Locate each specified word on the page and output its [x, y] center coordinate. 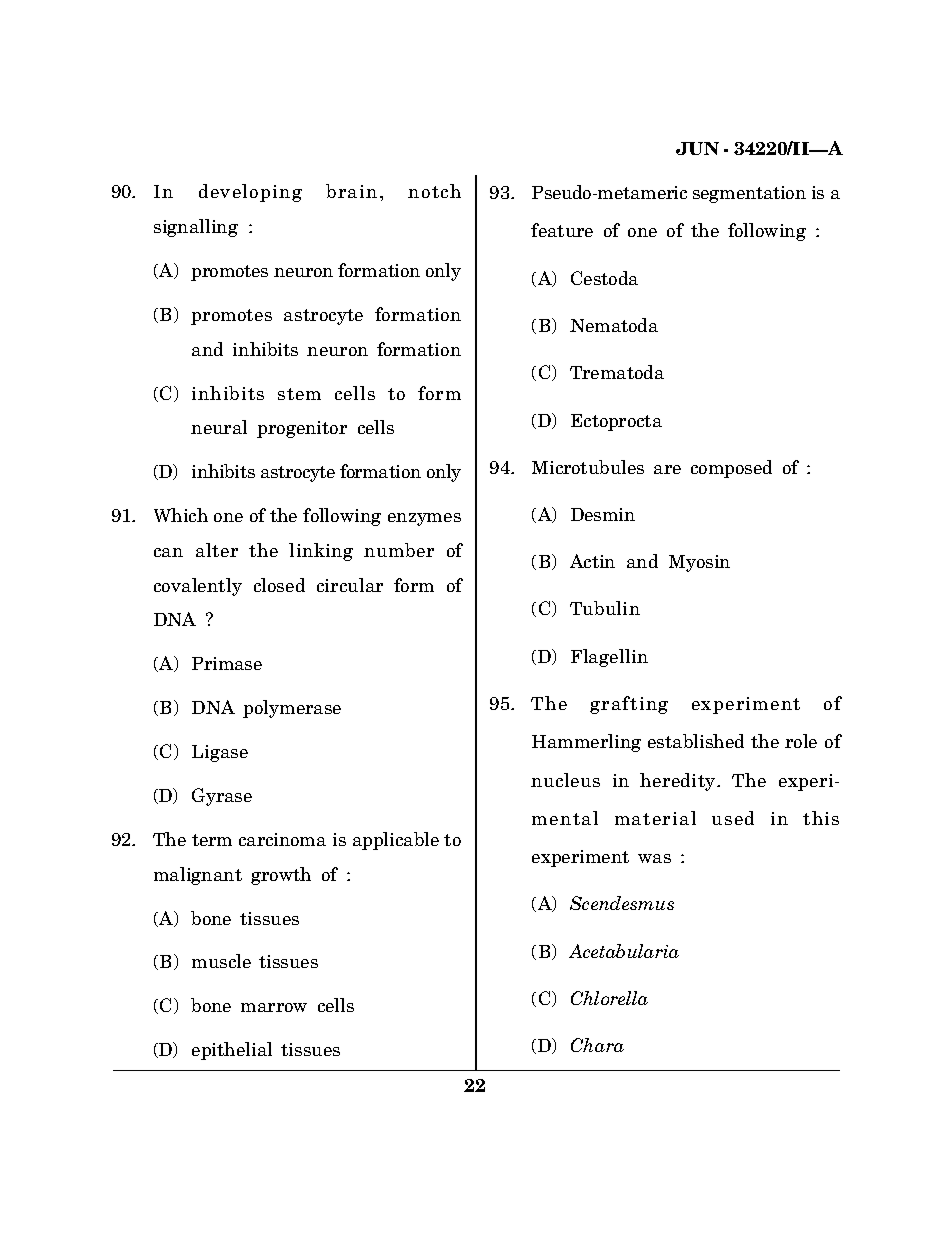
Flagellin [609, 658]
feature [562, 230]
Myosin [699, 563]
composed [731, 469]
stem [299, 394]
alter [217, 550]
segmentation [749, 194]
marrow [274, 1007]
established [696, 741]
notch [434, 191]
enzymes [424, 519]
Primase [227, 663]
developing [250, 193]
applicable [396, 841]
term [212, 840]
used [733, 818]
